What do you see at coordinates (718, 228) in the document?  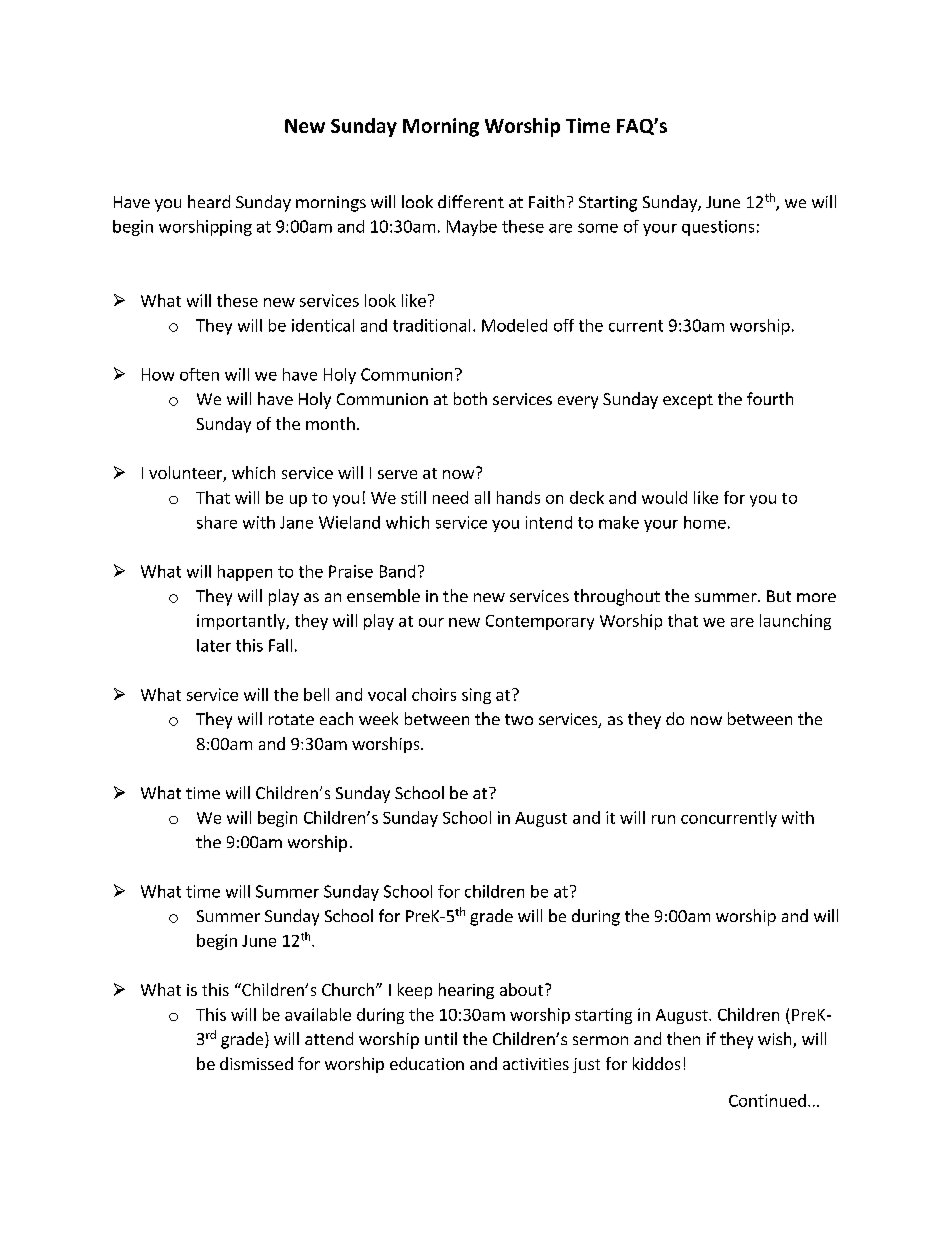 I see `questions` at bounding box center [718, 228].
